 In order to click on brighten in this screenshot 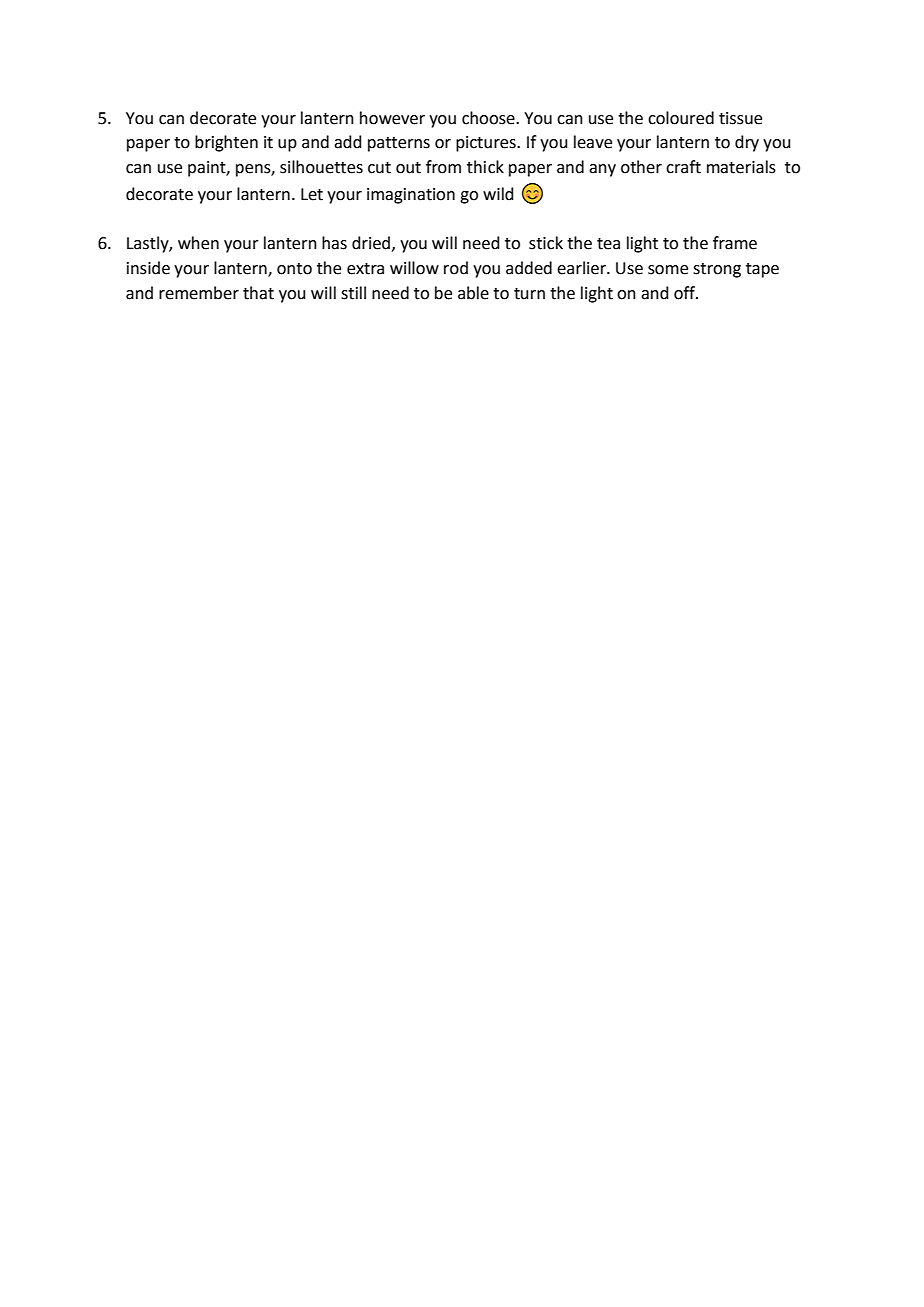, I will do `click(226, 143)`.
